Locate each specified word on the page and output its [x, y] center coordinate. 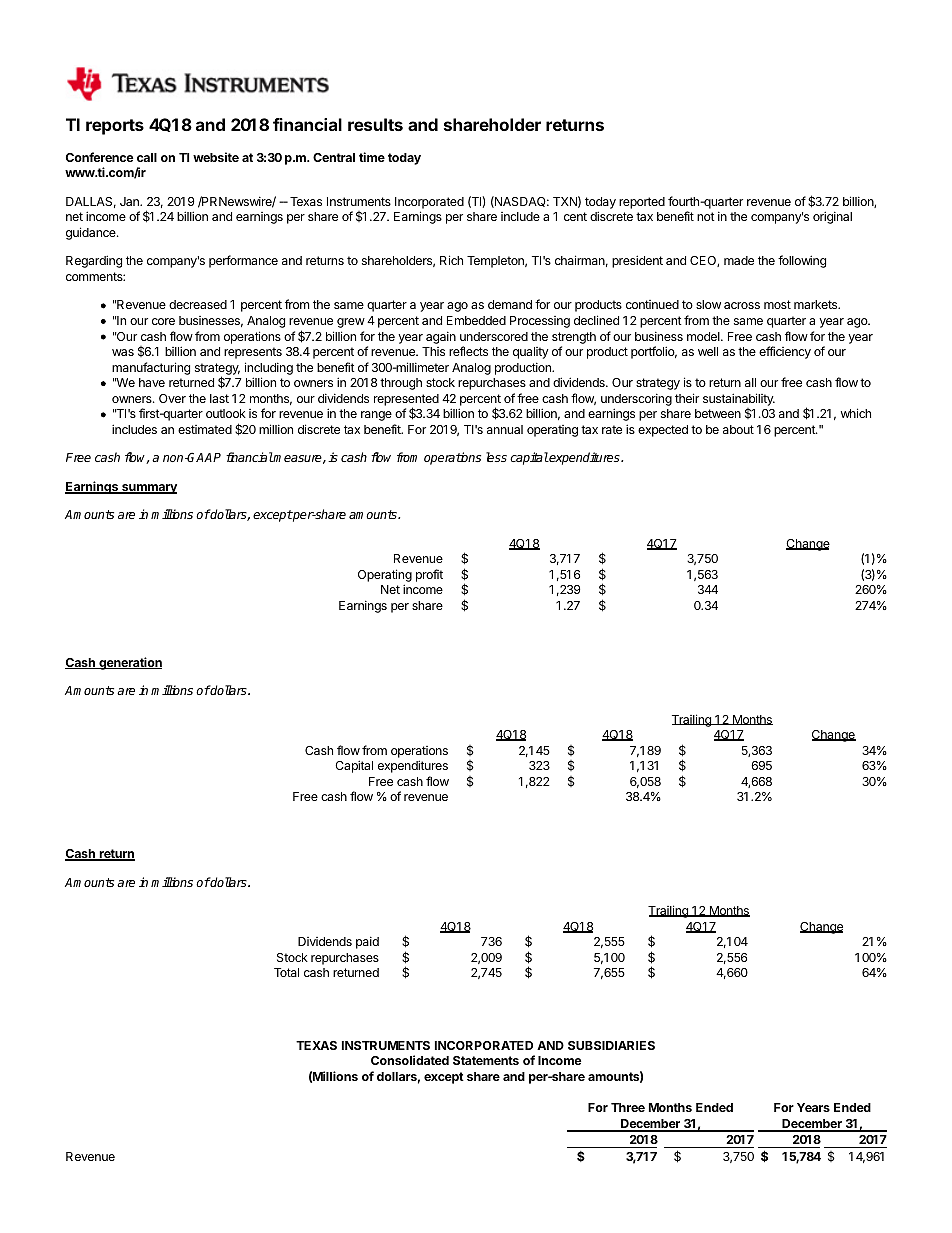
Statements [486, 1060]
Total [286, 972]
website [216, 157]
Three [628, 1107]
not [706, 216]
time [372, 157]
